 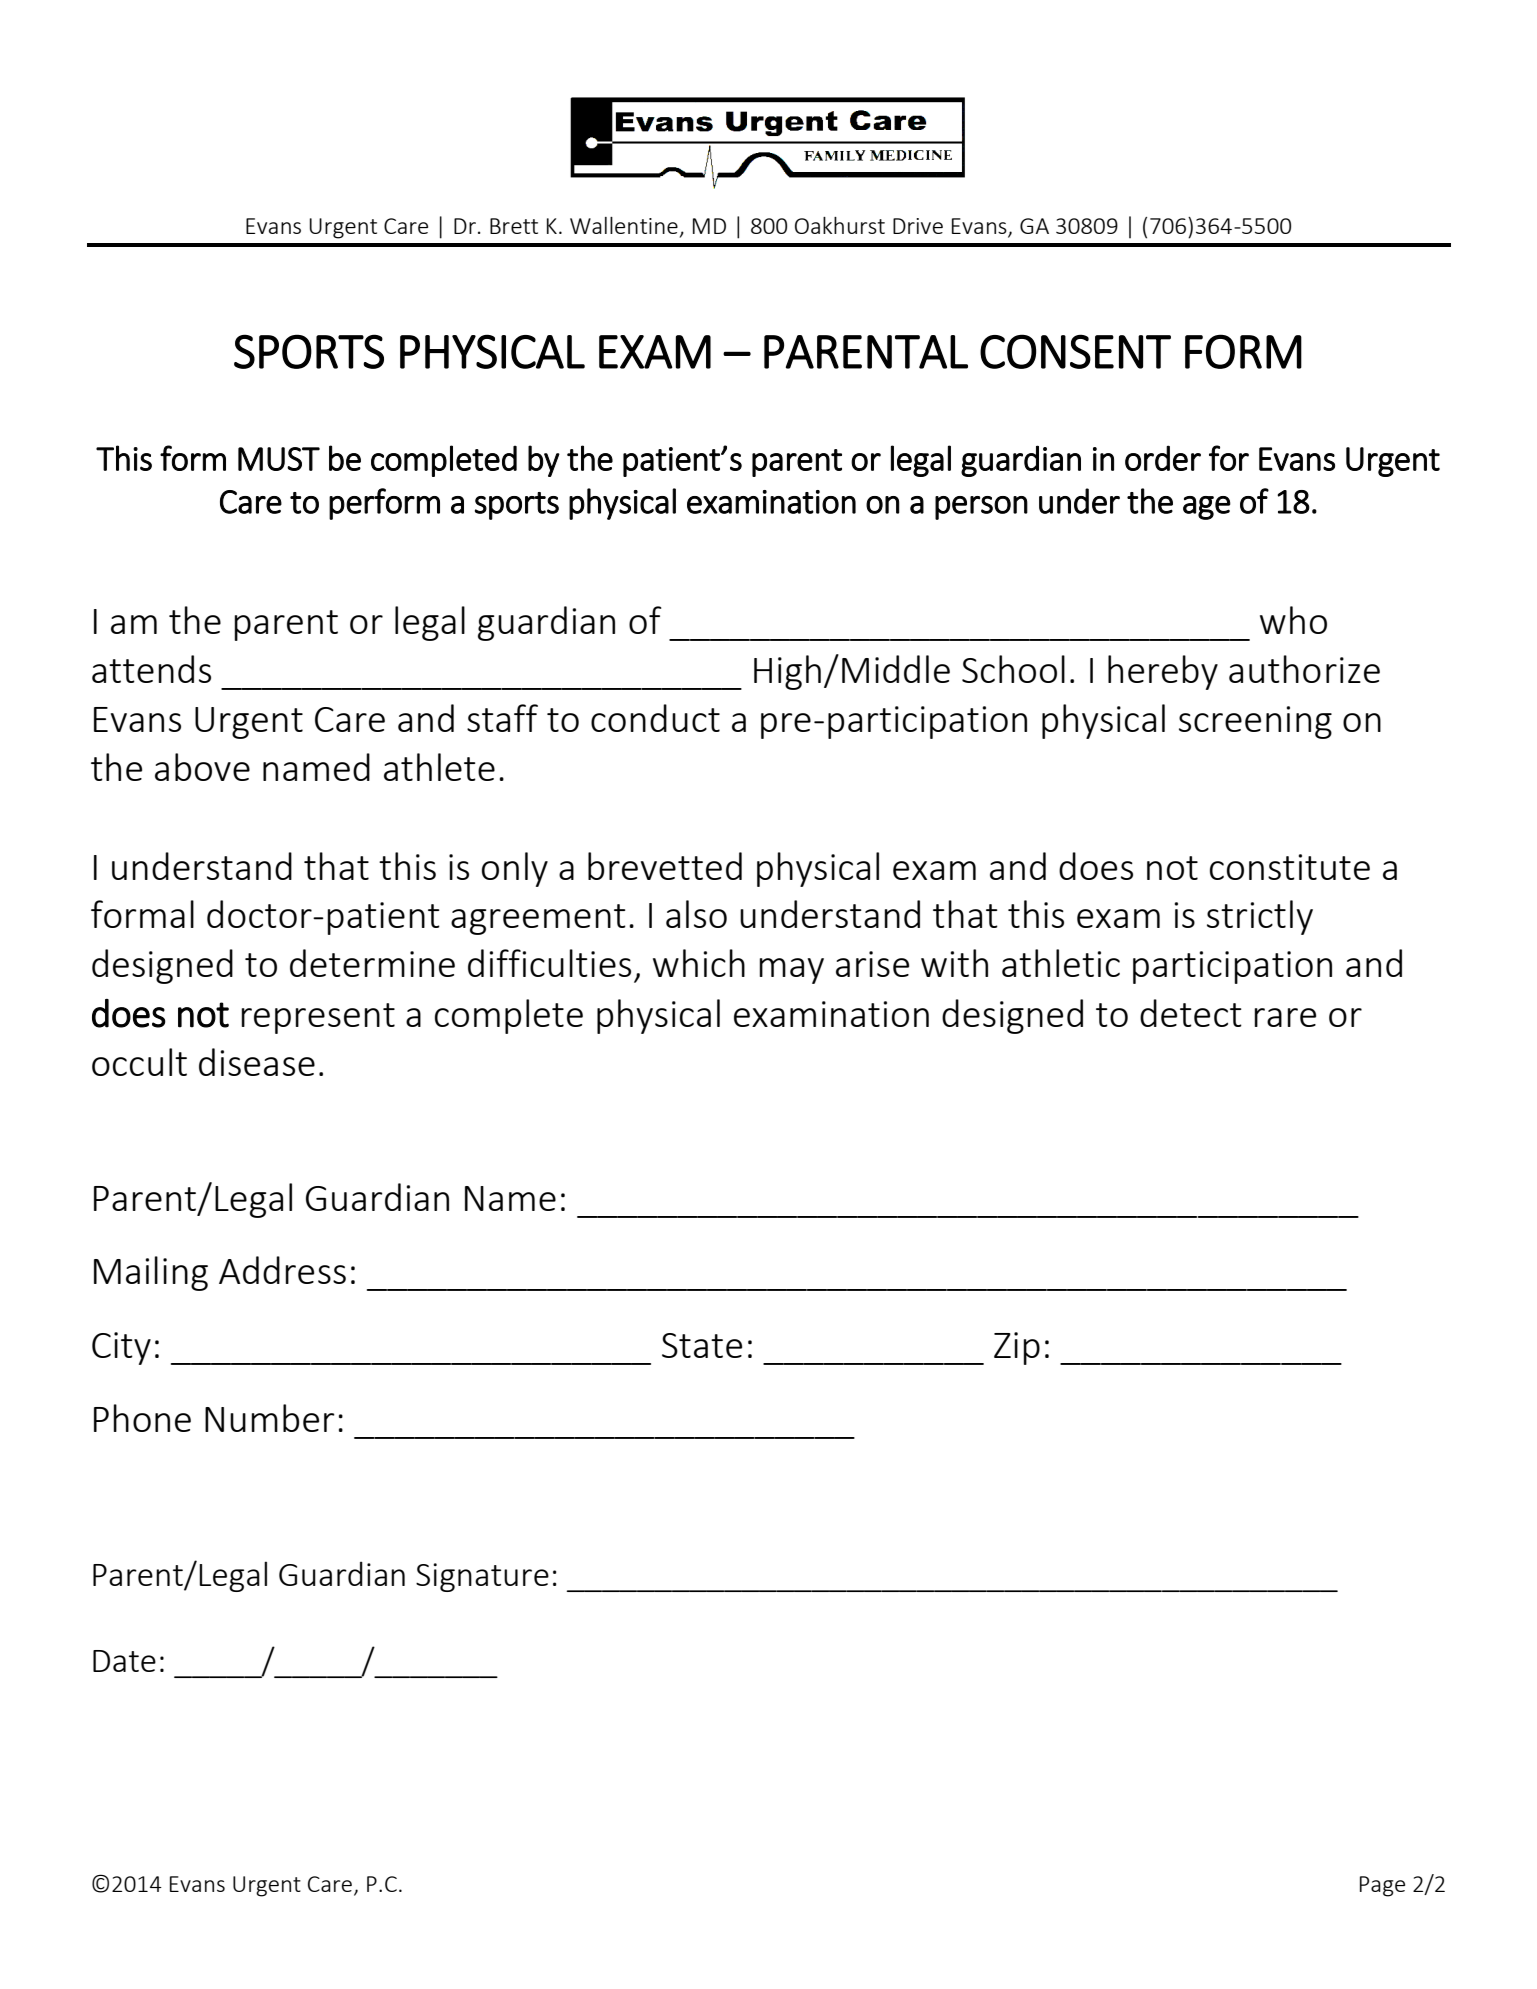 I want to click on Signature, so click(x=482, y=1577).
